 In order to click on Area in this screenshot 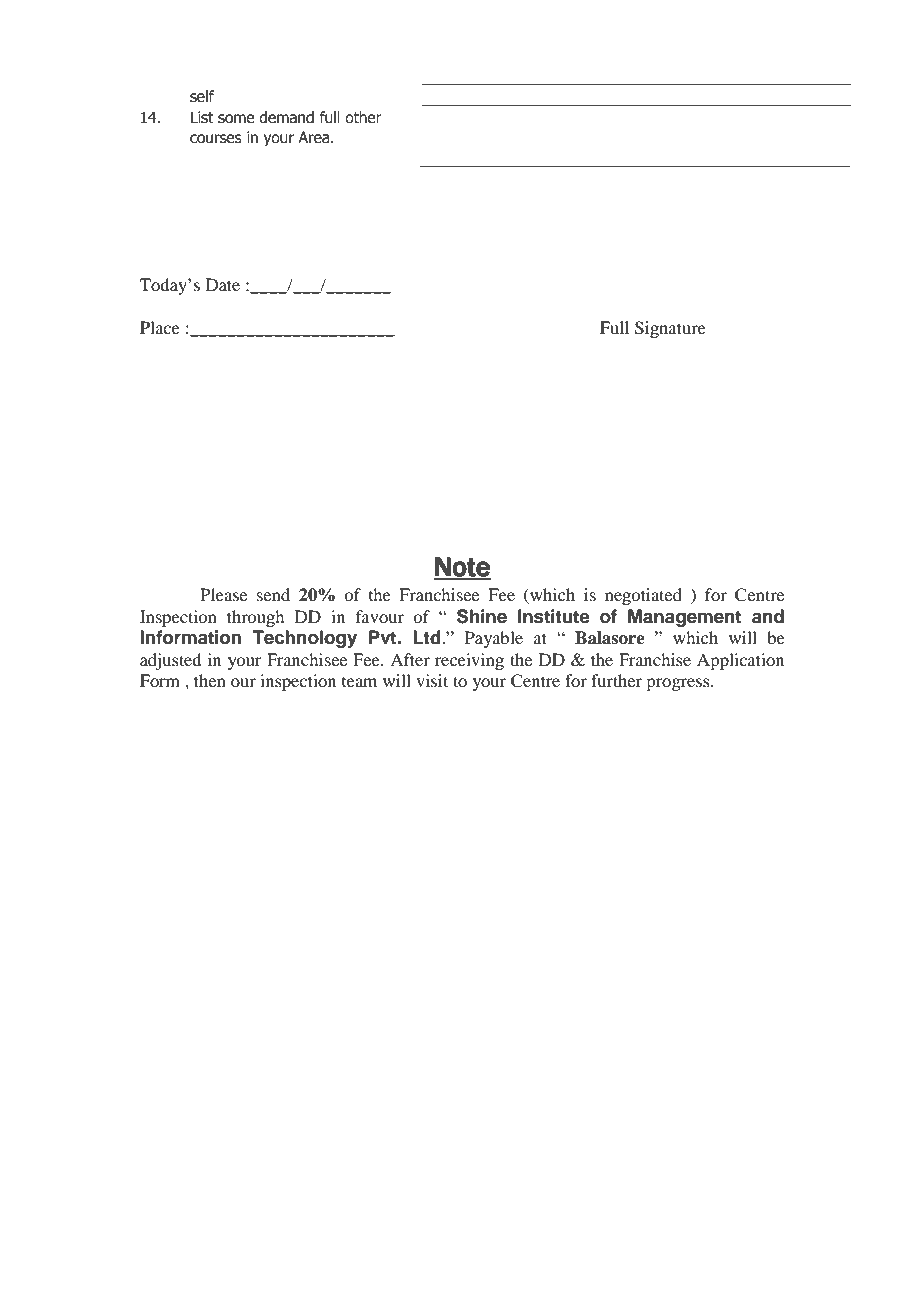, I will do `click(315, 137)`.
